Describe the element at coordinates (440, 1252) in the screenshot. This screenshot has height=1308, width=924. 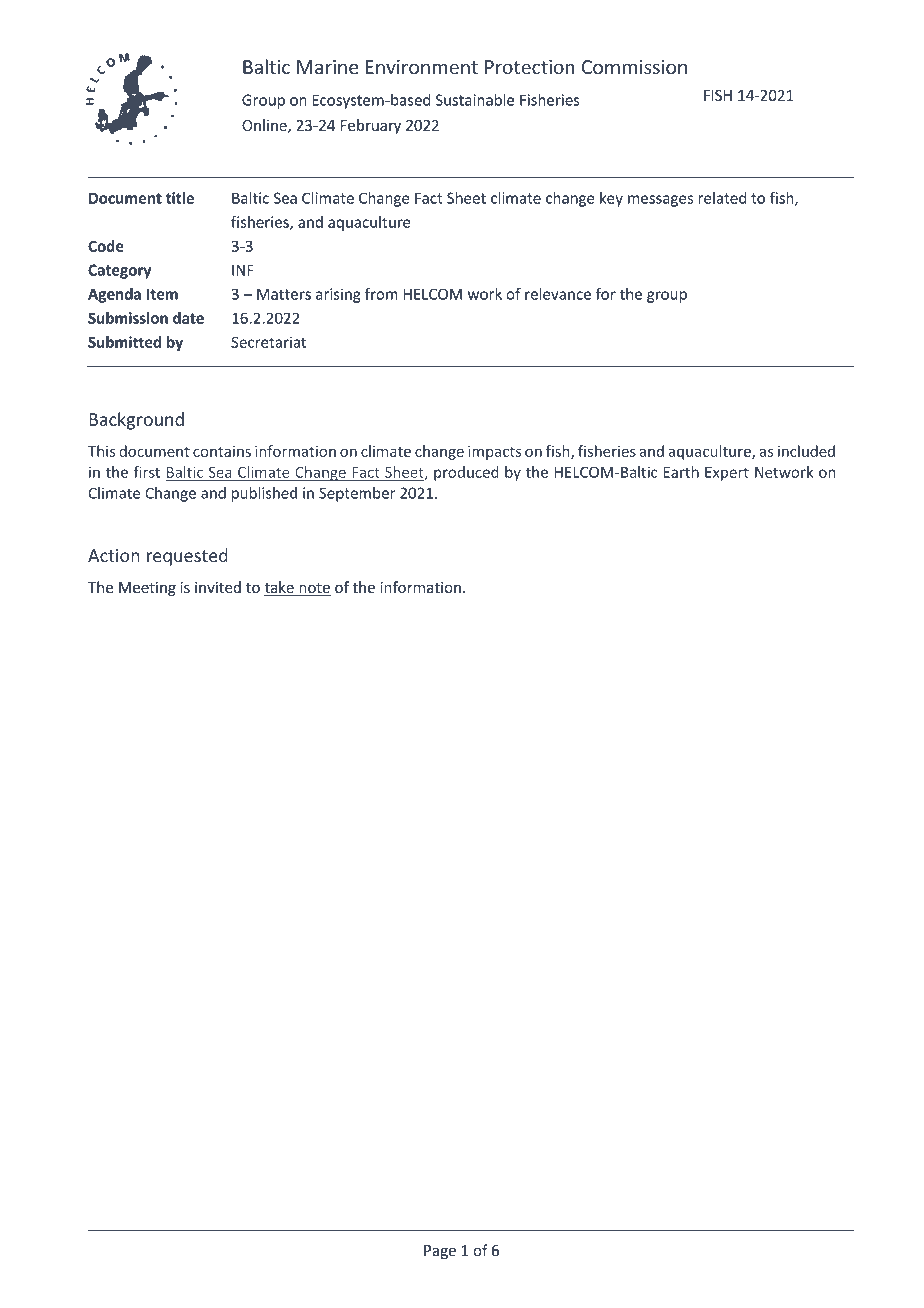
I see `Page` at that location.
